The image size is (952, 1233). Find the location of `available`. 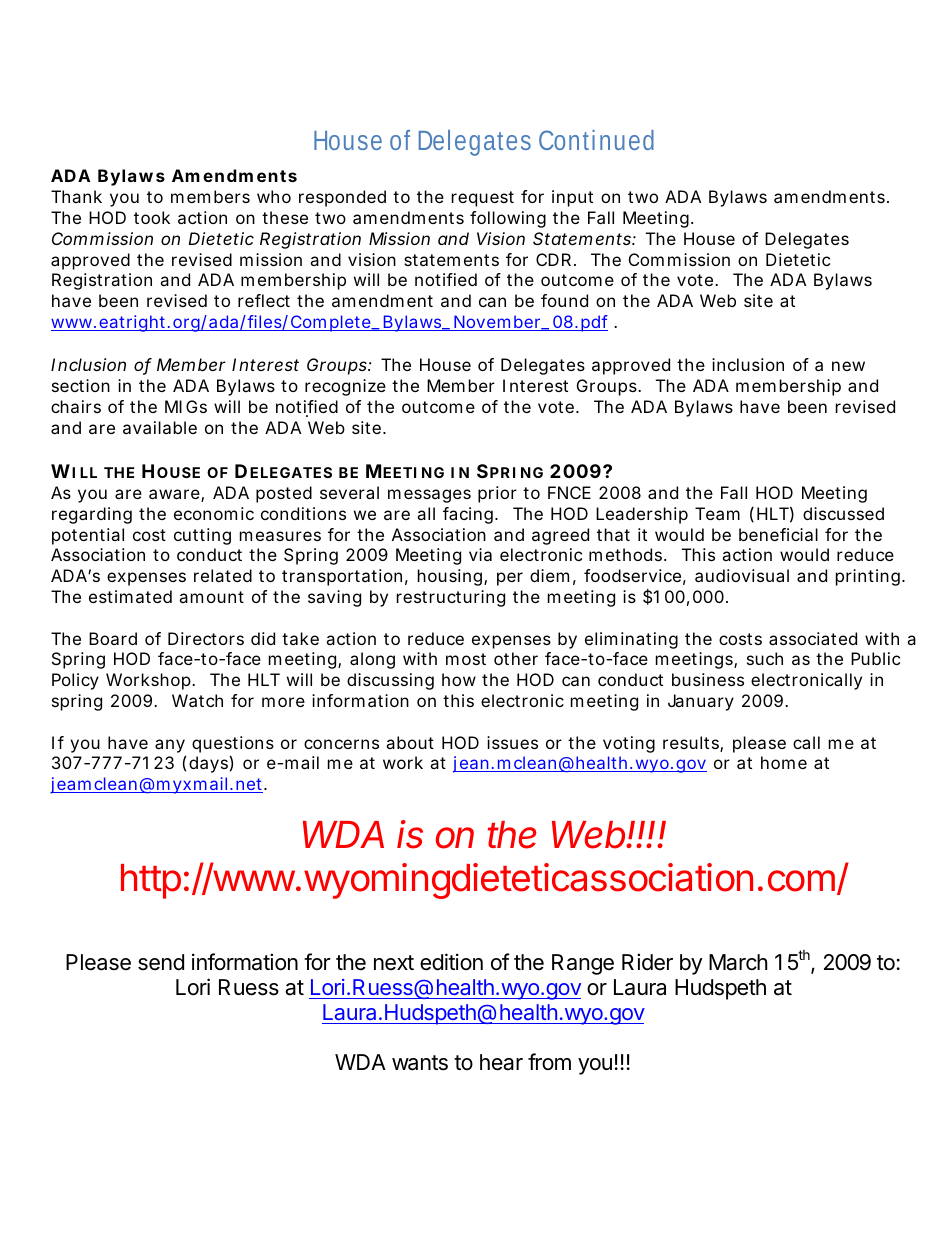

available is located at coordinates (160, 427).
